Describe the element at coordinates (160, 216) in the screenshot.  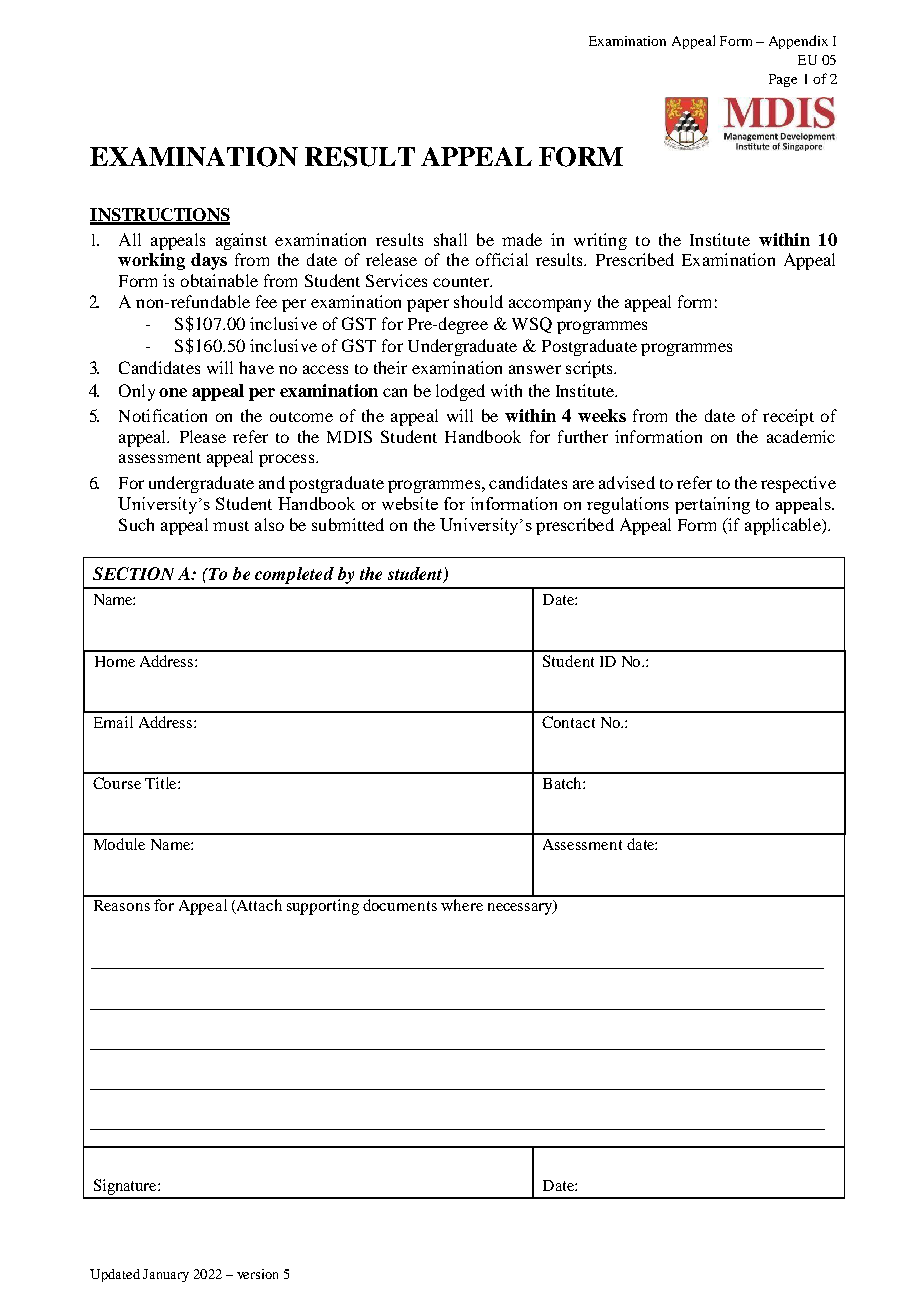
I see `INSTRUCTIONS` at that location.
